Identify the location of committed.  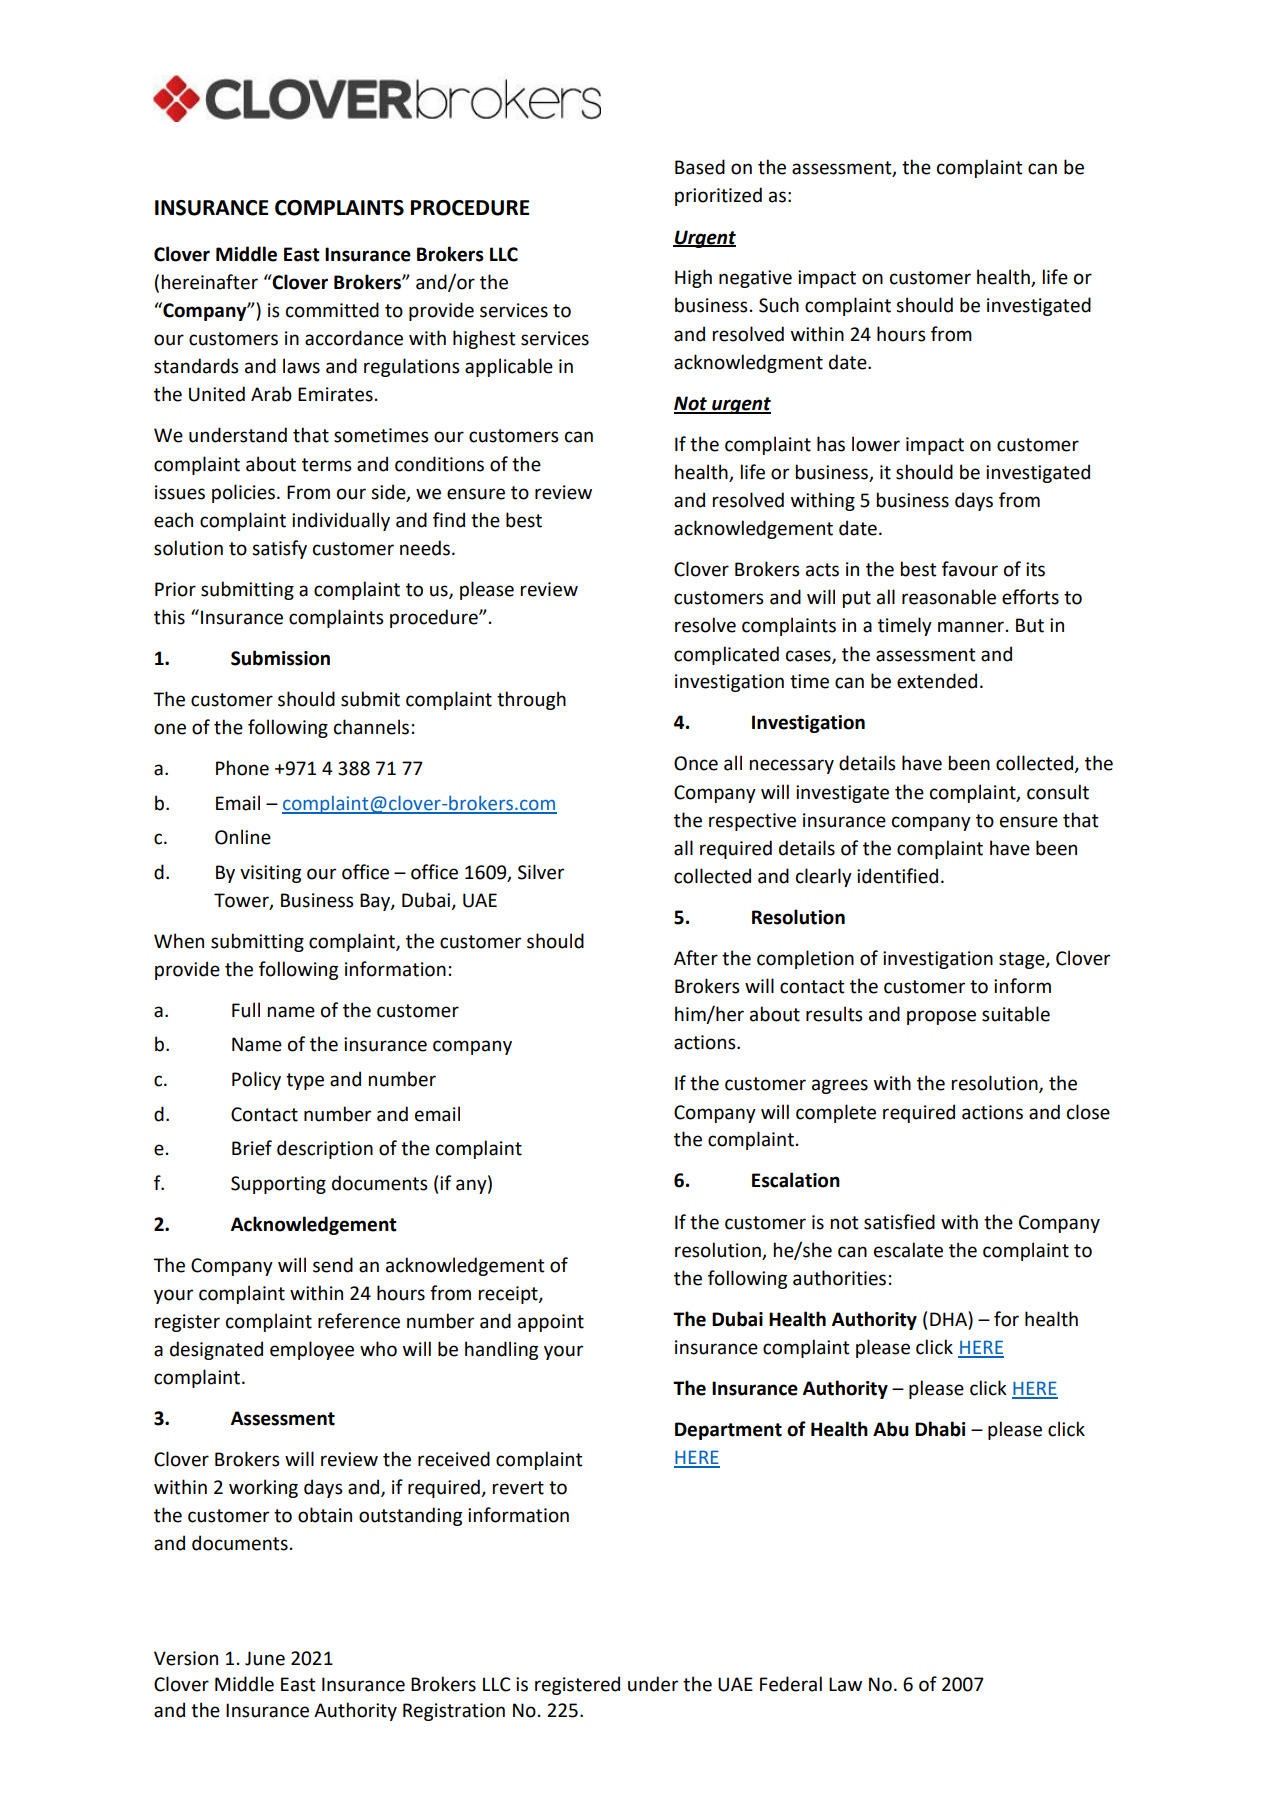
(332, 310).
